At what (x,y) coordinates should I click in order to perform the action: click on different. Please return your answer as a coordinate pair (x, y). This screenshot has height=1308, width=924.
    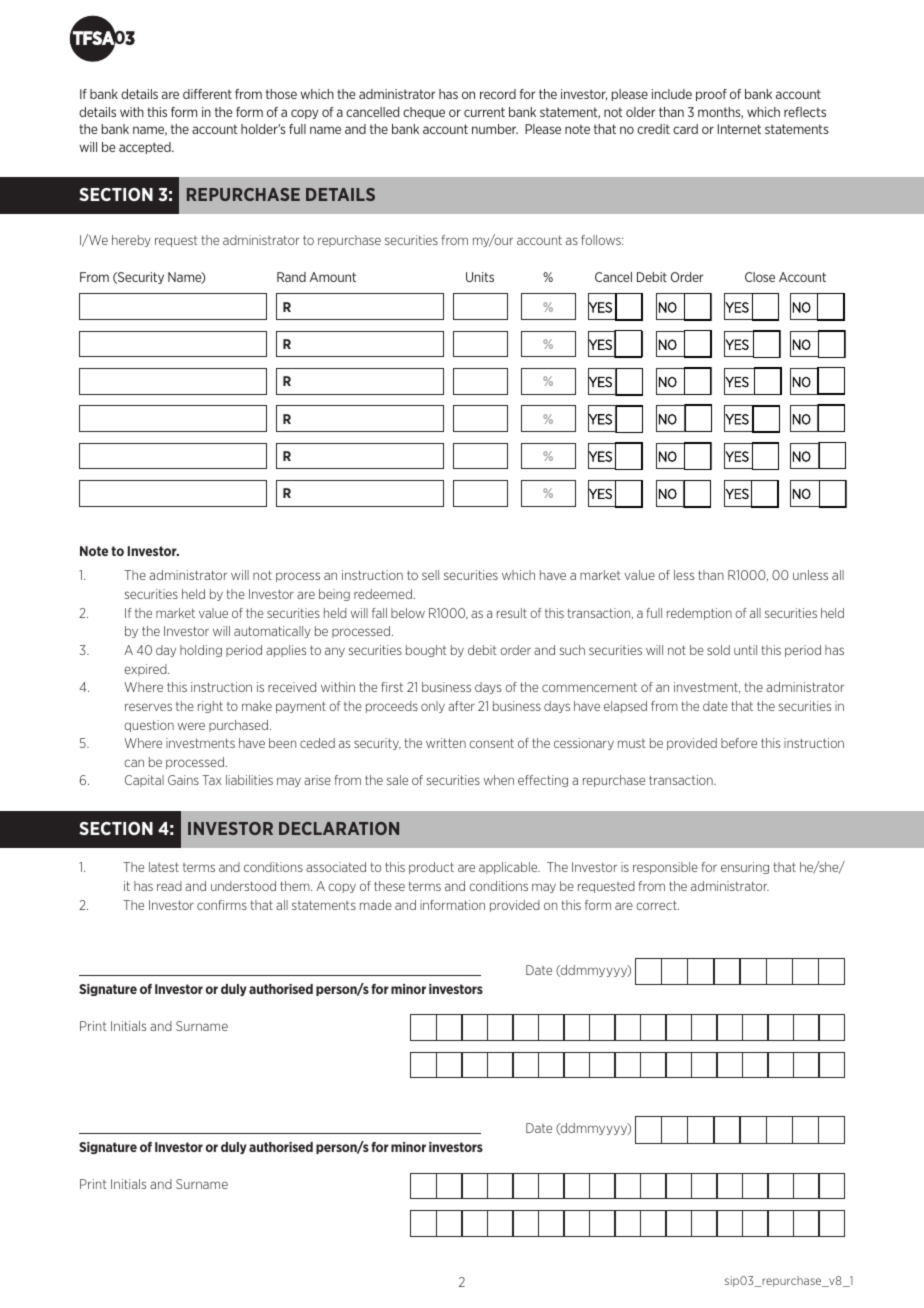
    Looking at the image, I should click on (207, 94).
